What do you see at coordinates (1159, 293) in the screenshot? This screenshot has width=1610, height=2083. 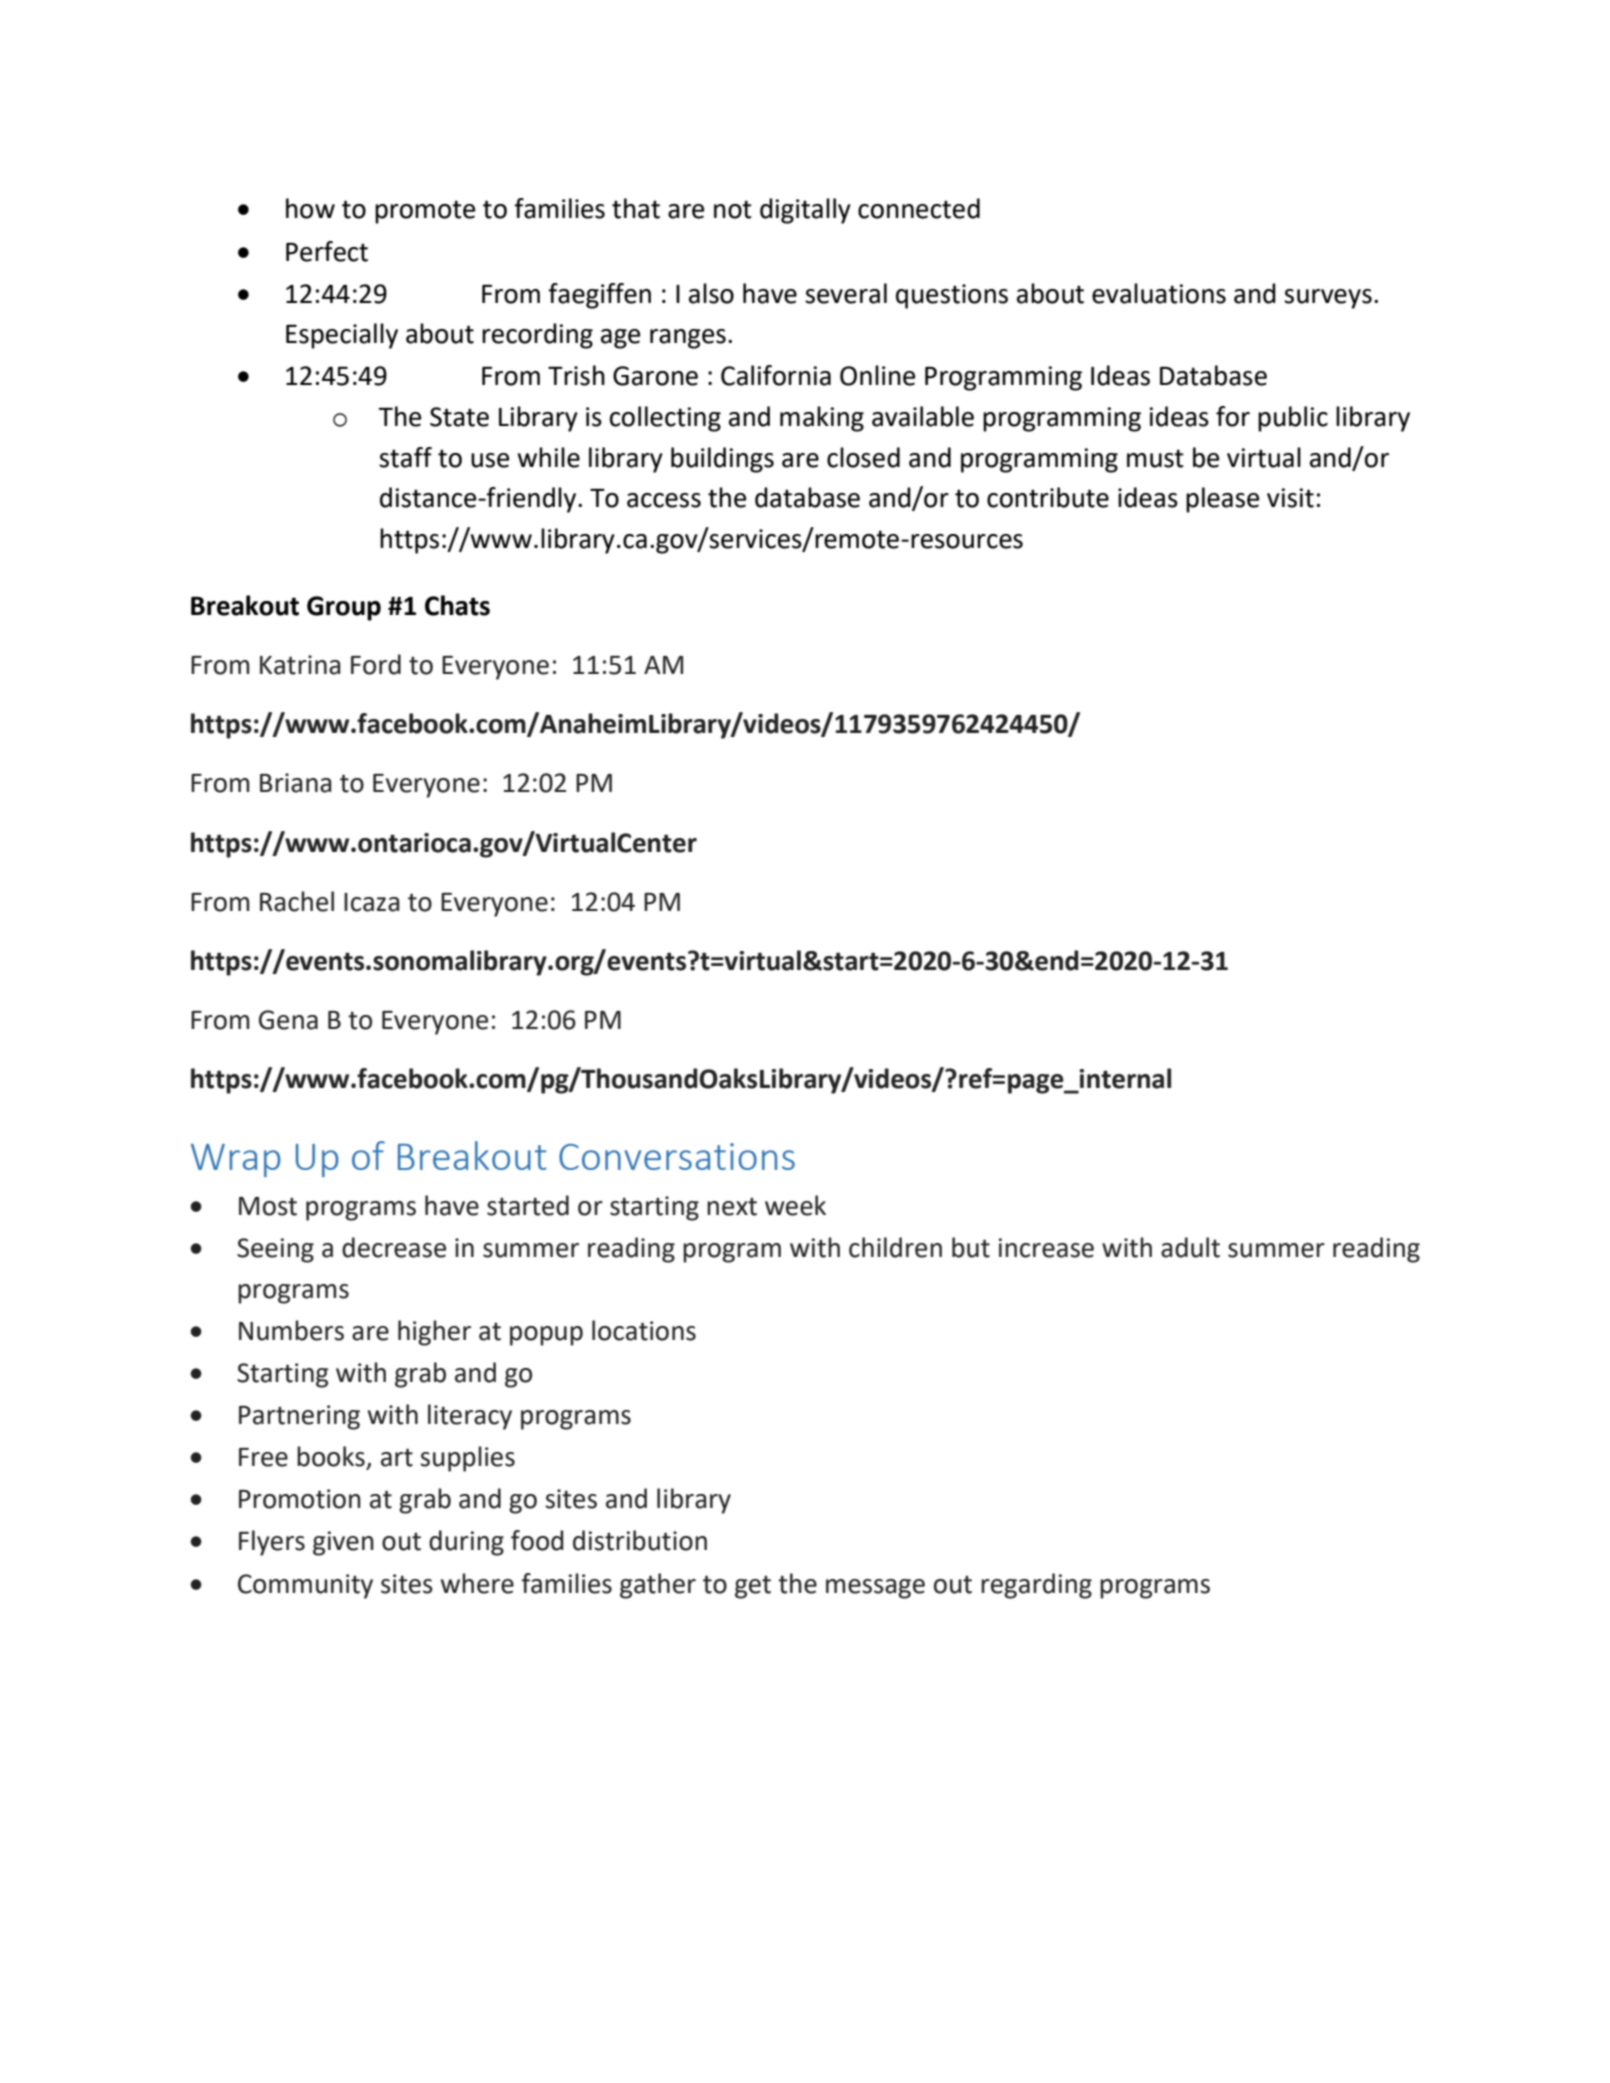 I see `evaluations` at bounding box center [1159, 293].
